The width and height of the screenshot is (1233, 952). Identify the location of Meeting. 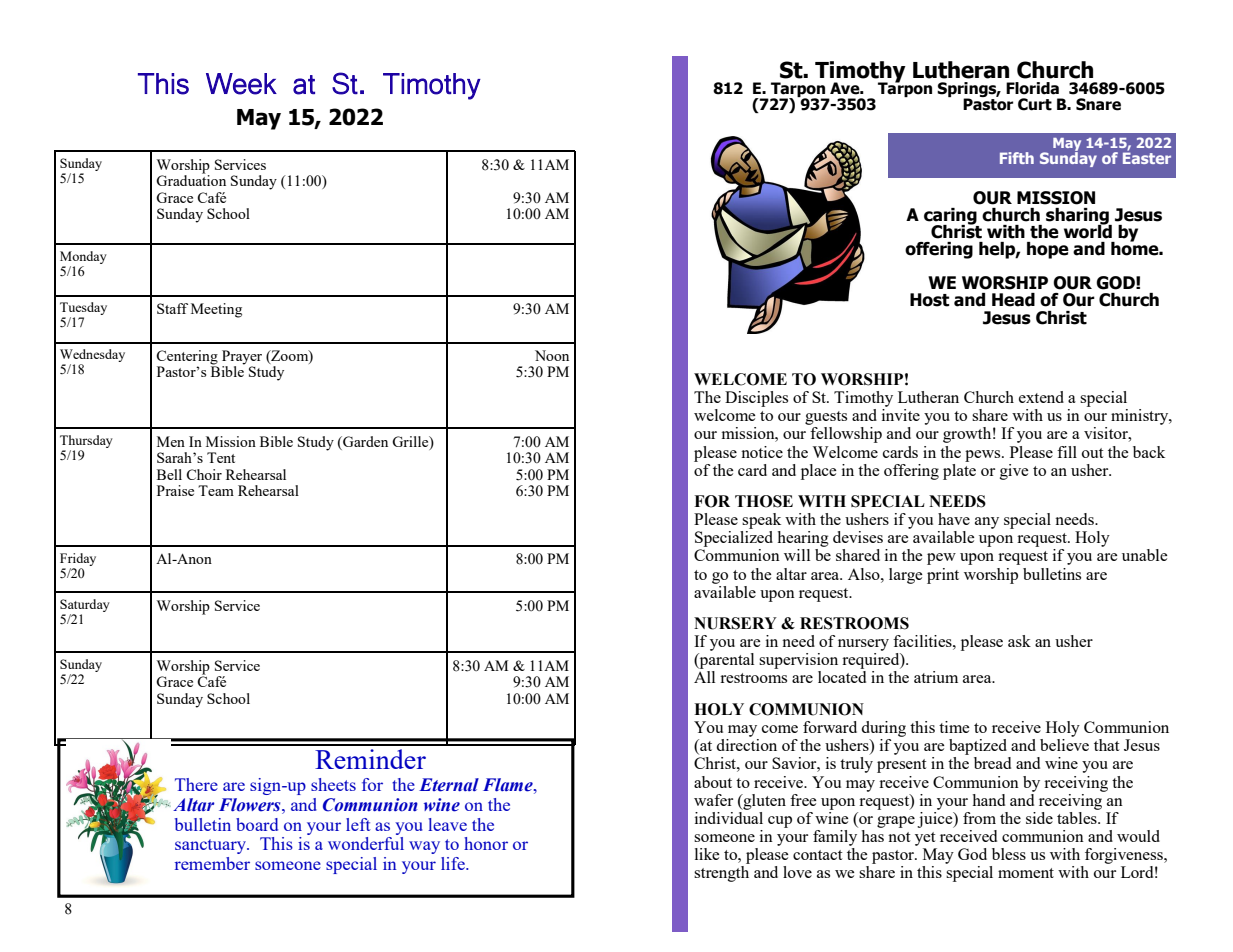
(216, 310).
